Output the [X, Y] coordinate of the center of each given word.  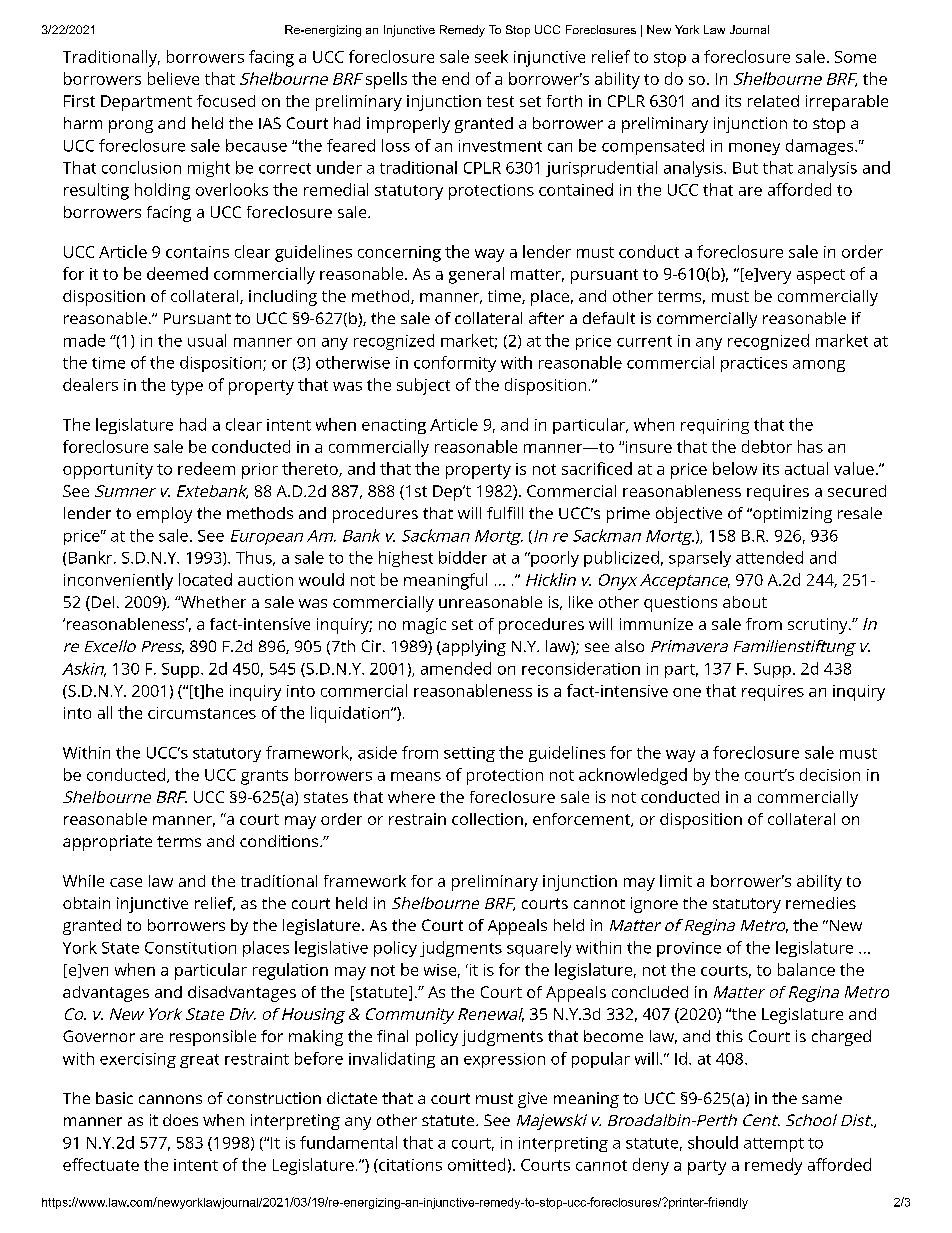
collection [487, 819]
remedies [821, 903]
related [773, 101]
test [500, 101]
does [180, 1120]
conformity [455, 364]
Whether [212, 602]
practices [754, 364]
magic [424, 626]
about [745, 602]
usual [207, 340]
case [126, 882]
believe [173, 78]
